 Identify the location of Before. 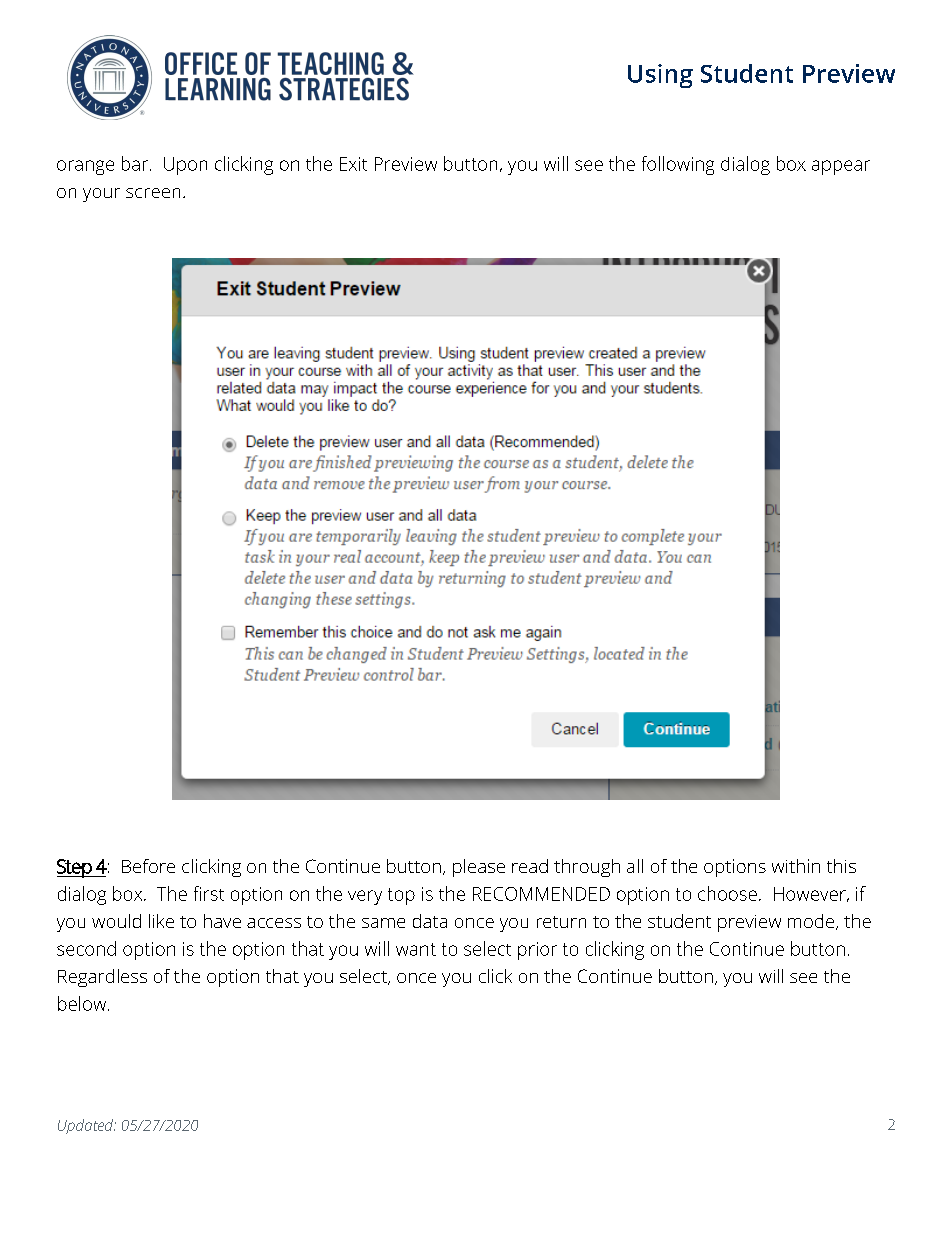
(148, 866).
